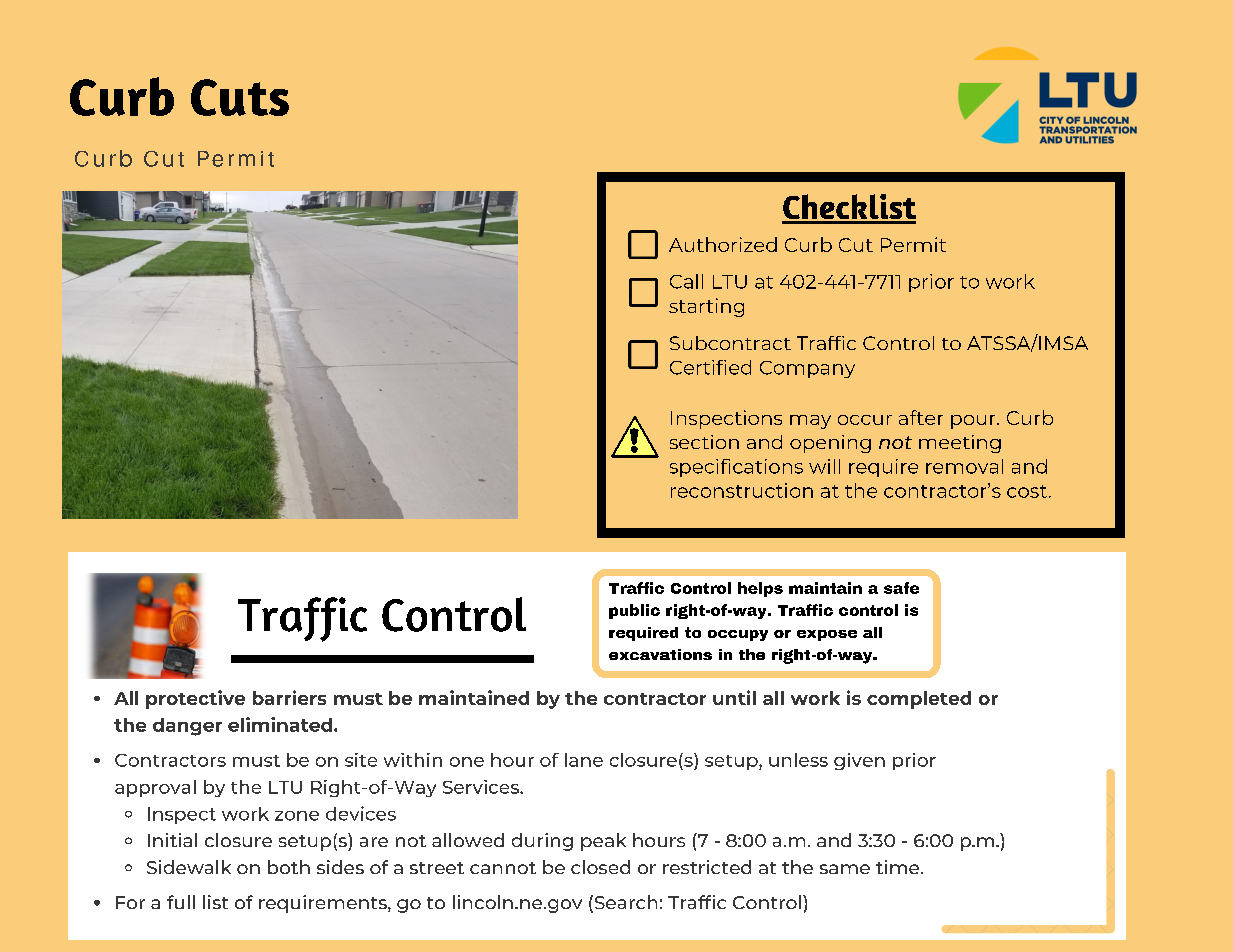 Image resolution: width=1233 pixels, height=952 pixels. I want to click on both, so click(289, 867).
